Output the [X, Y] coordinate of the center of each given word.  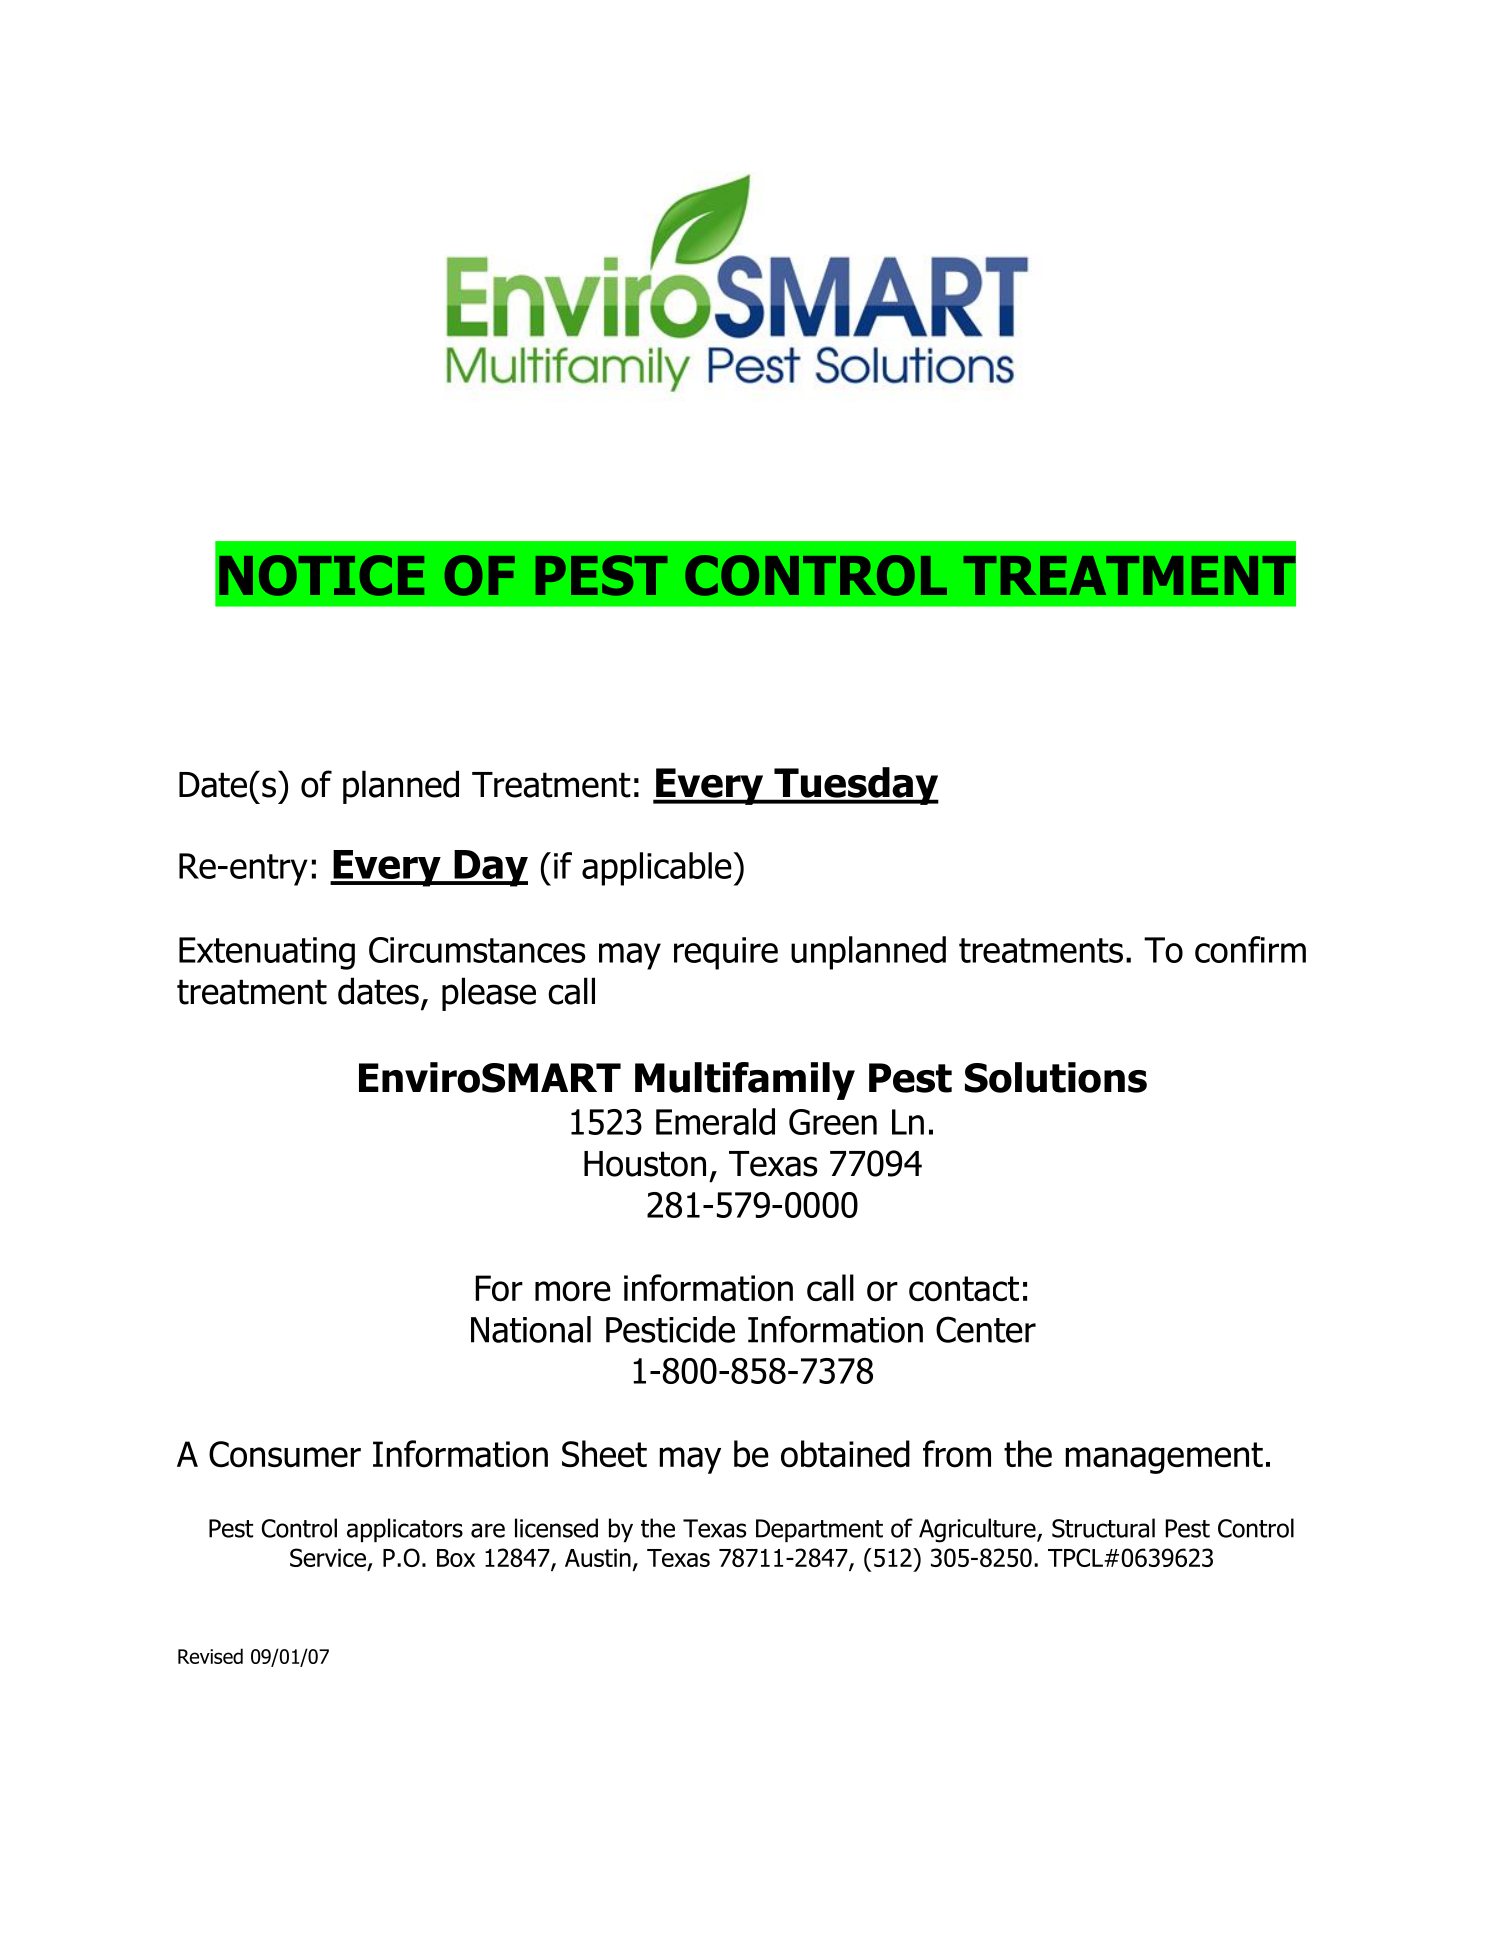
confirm [1250, 949]
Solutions [1056, 1077]
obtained [845, 1454]
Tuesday [855, 786]
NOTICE [321, 575]
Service [328, 1557]
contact [964, 1289]
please [489, 994]
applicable [658, 869]
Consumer [285, 1454]
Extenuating [267, 953]
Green [833, 1122]
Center [986, 1329]
